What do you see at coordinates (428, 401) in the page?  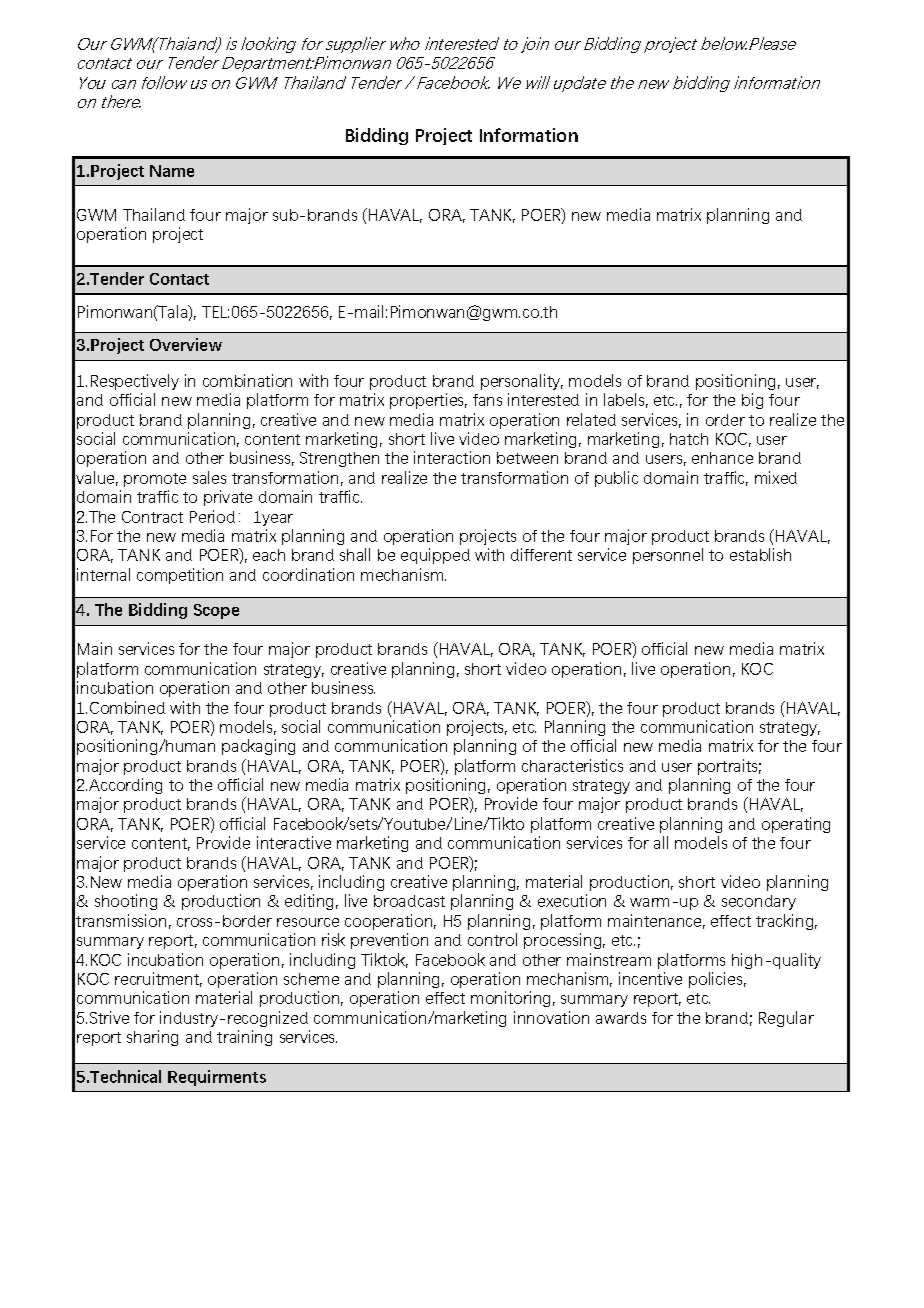 I see `properties` at bounding box center [428, 401].
